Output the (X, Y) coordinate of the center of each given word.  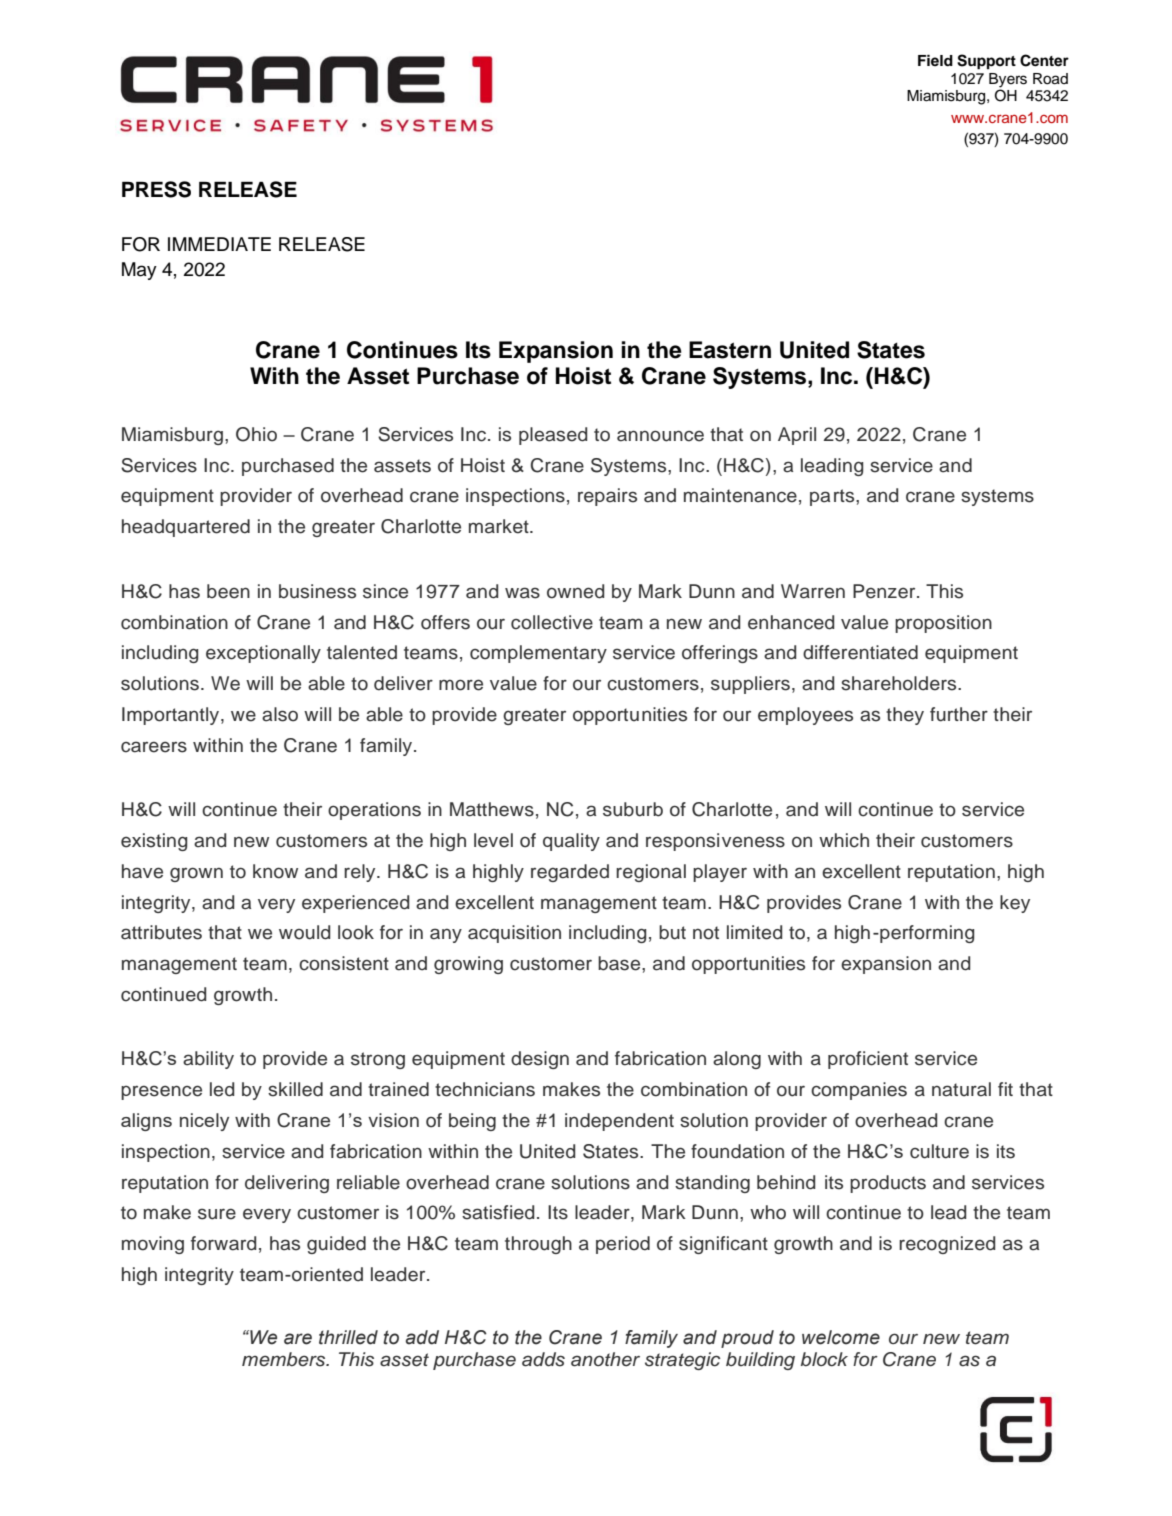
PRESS (156, 189)
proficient (868, 1060)
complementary (538, 654)
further (959, 714)
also (280, 714)
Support (986, 62)
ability (208, 1060)
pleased (553, 436)
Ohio (256, 434)
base (620, 963)
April (797, 436)
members (285, 1359)
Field (935, 60)
